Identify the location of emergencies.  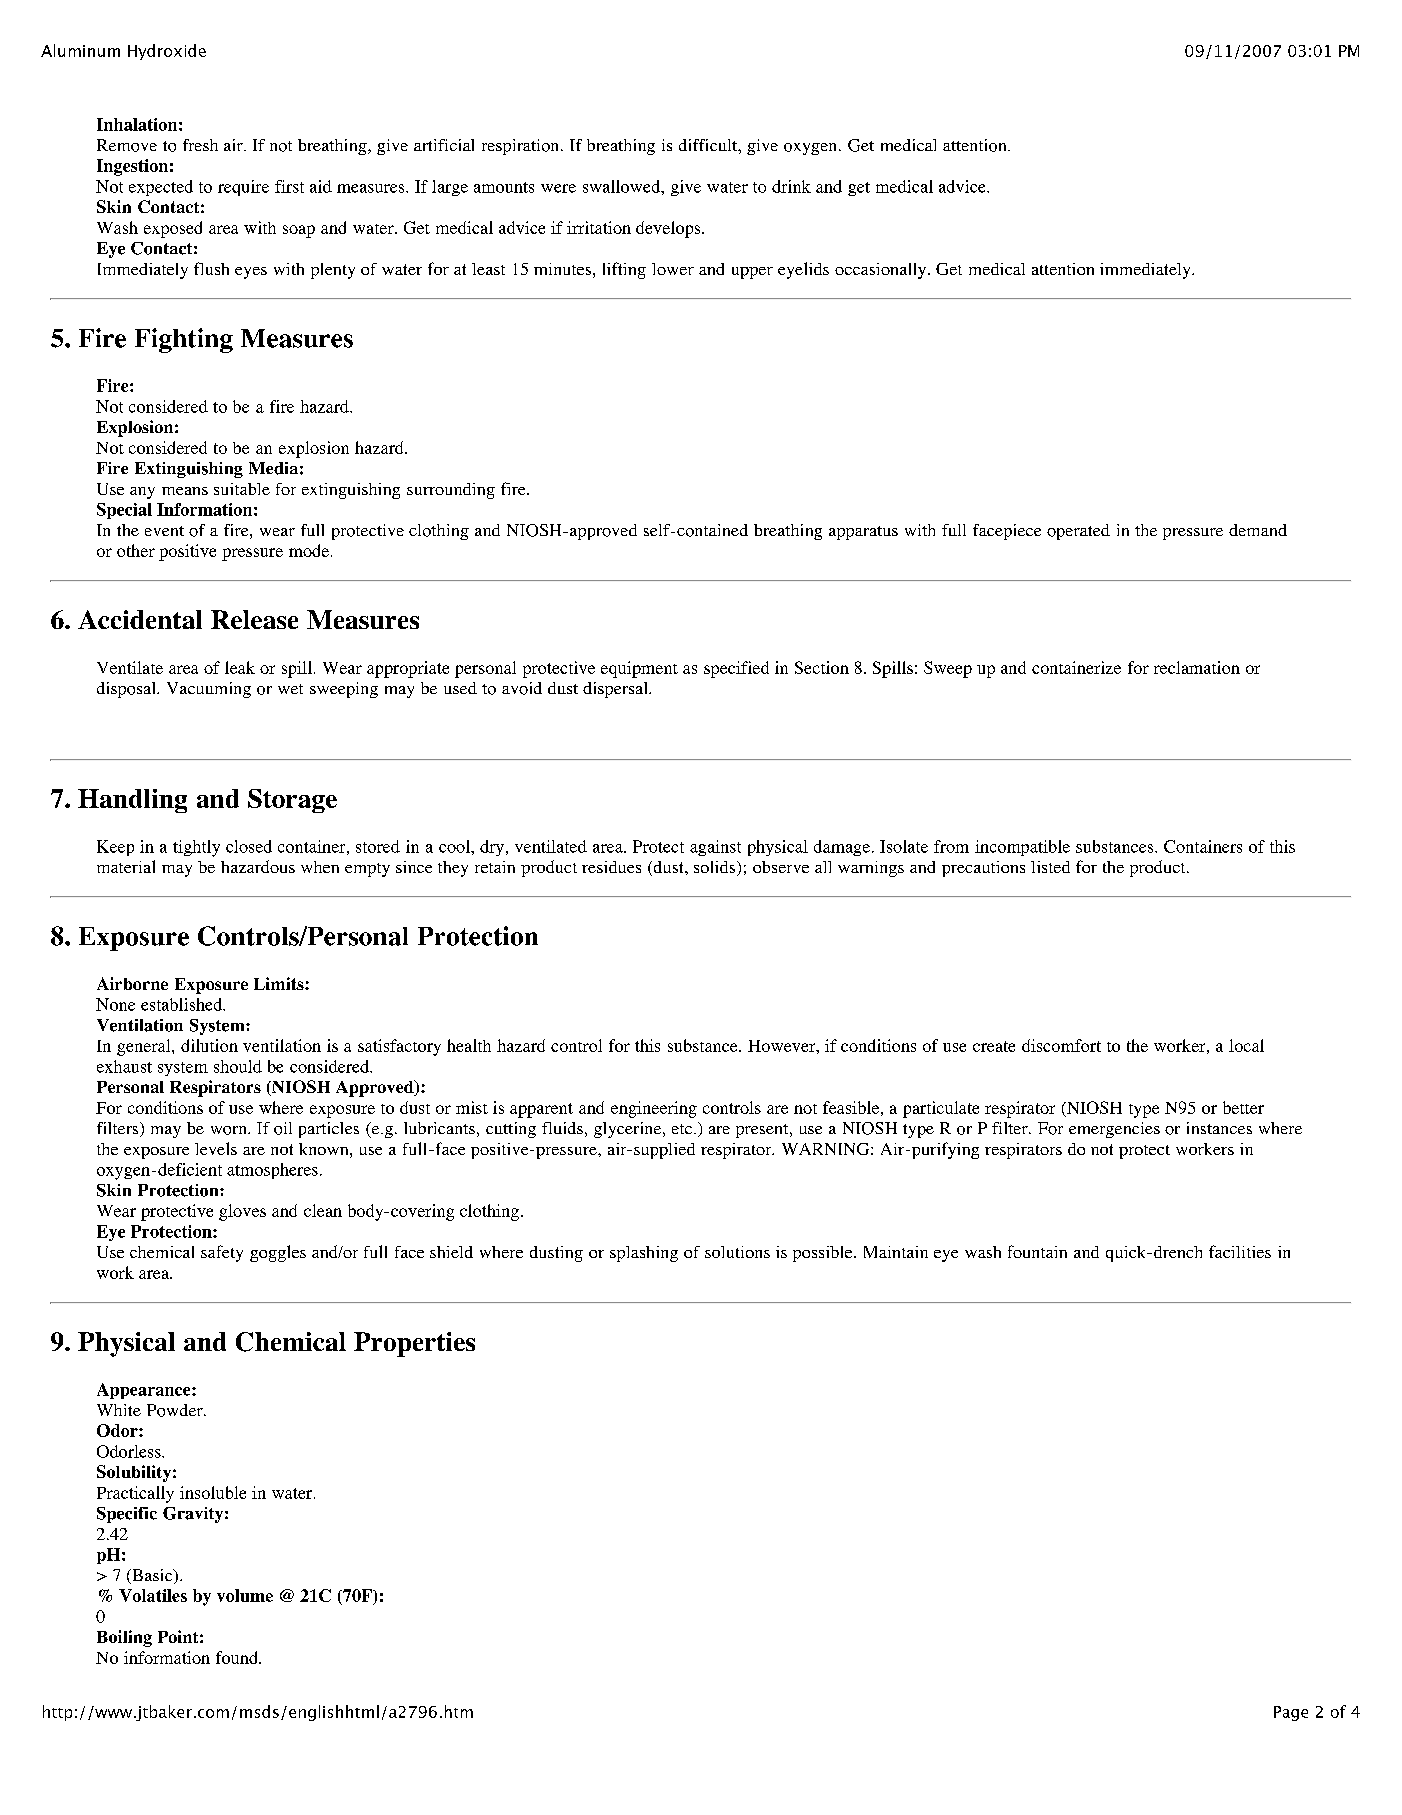
(1114, 1130).
